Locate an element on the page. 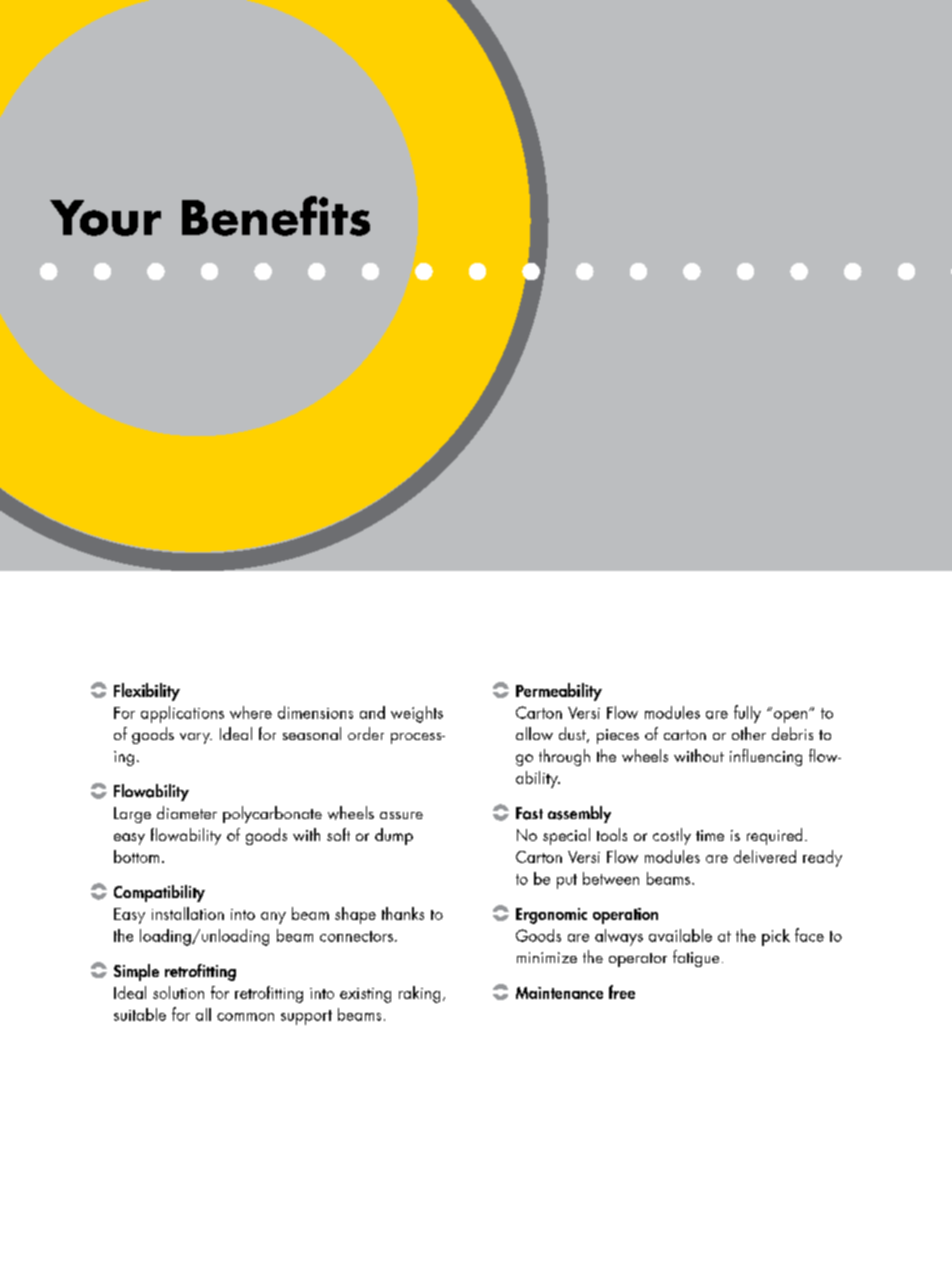  solution is located at coordinates (178, 992).
